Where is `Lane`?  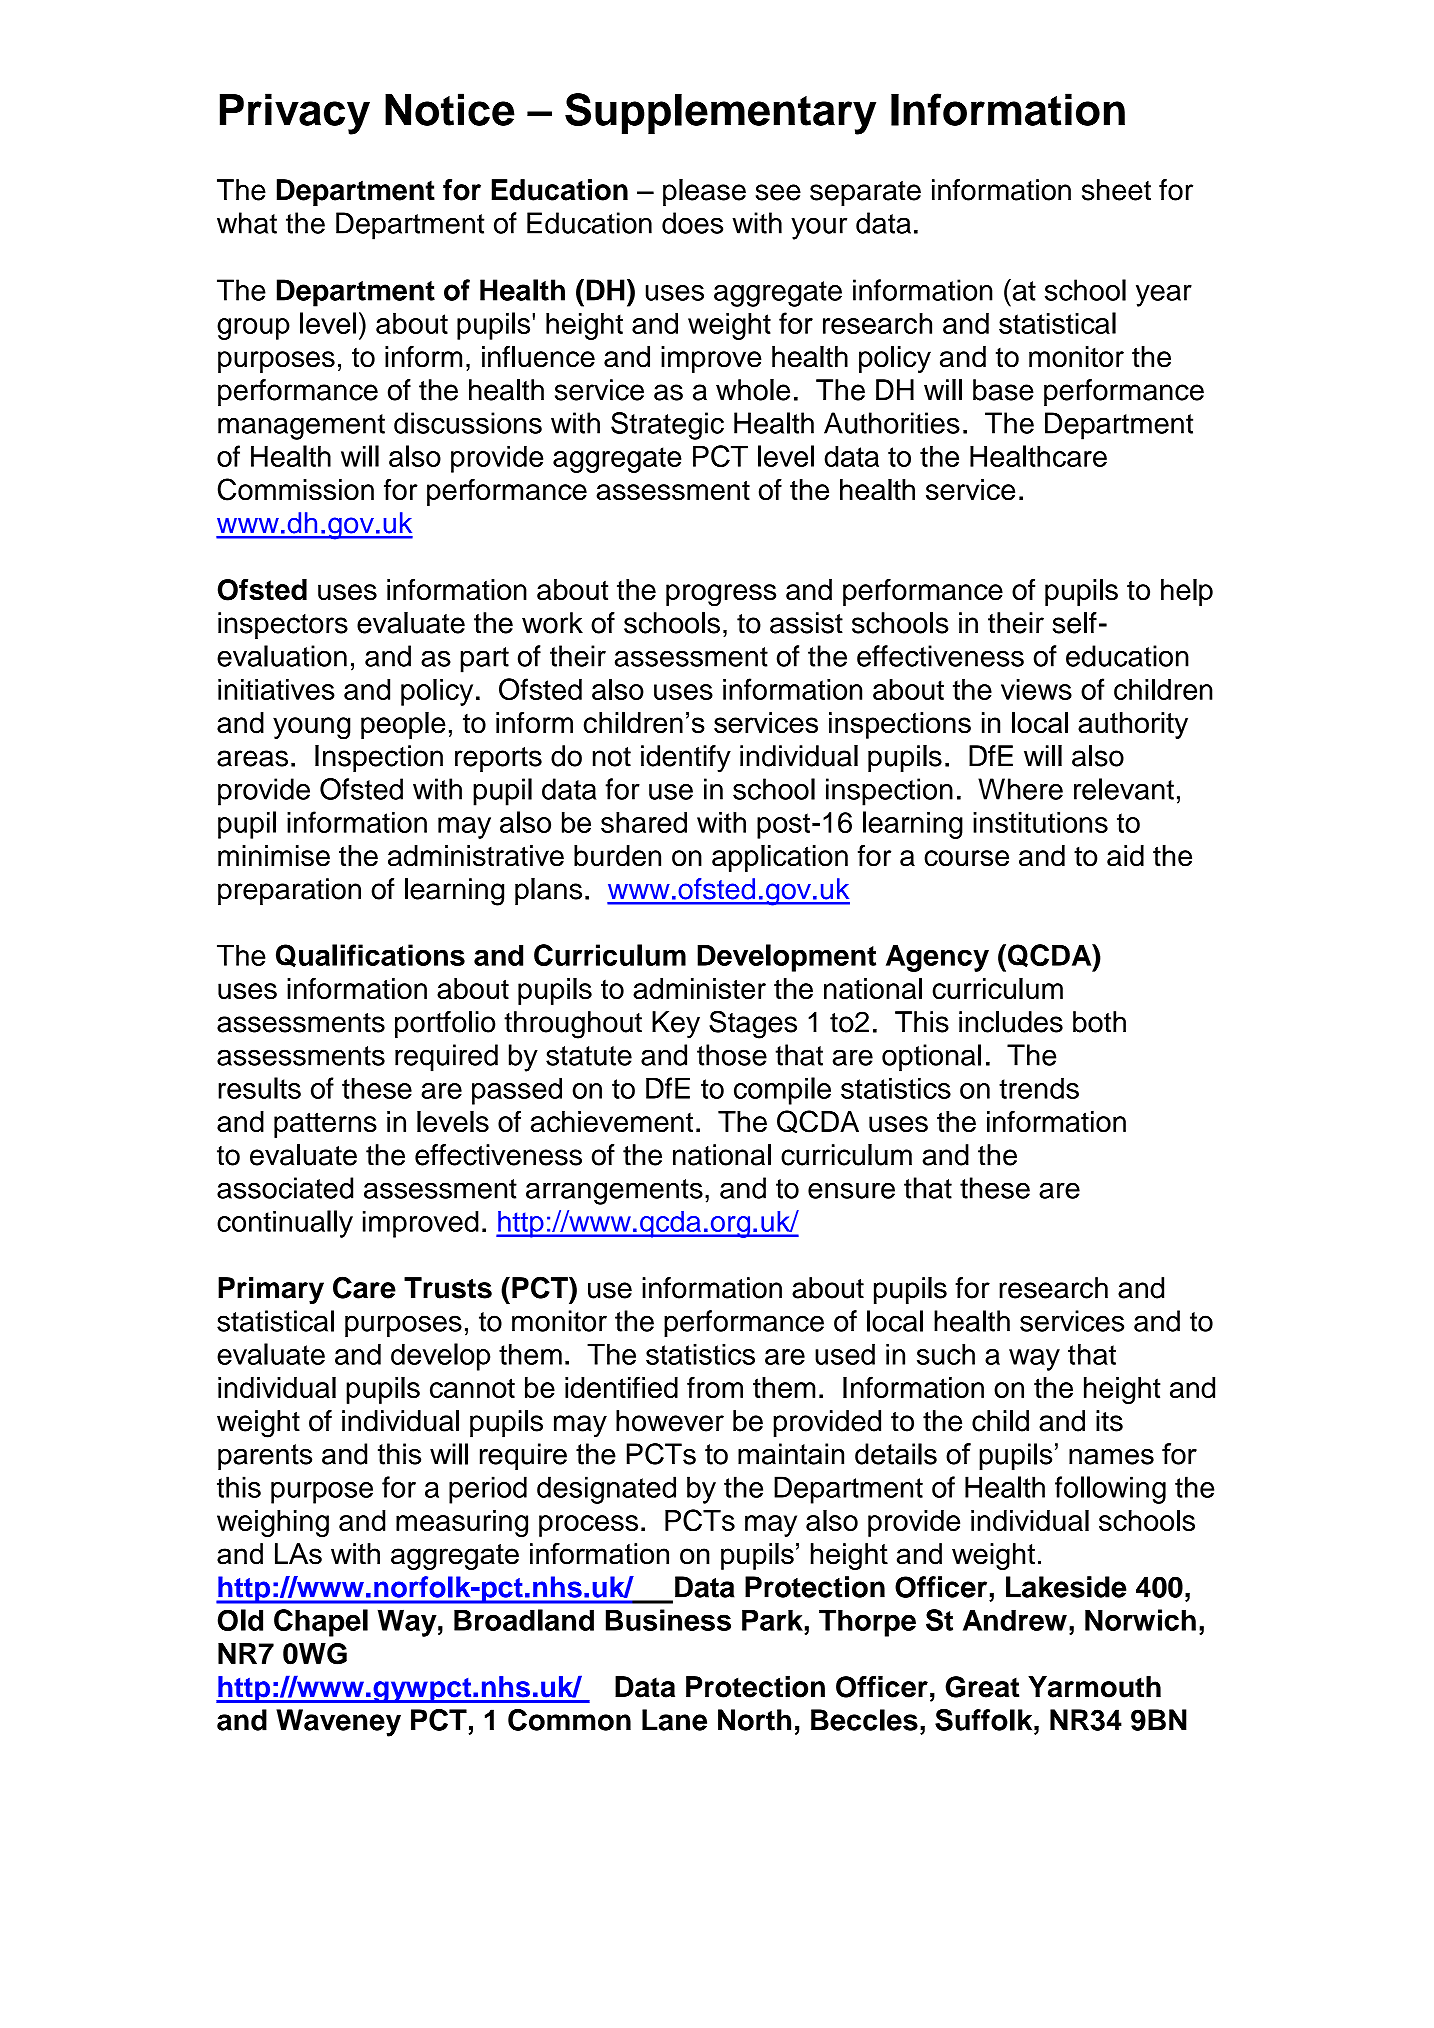
Lane is located at coordinates (674, 1720).
